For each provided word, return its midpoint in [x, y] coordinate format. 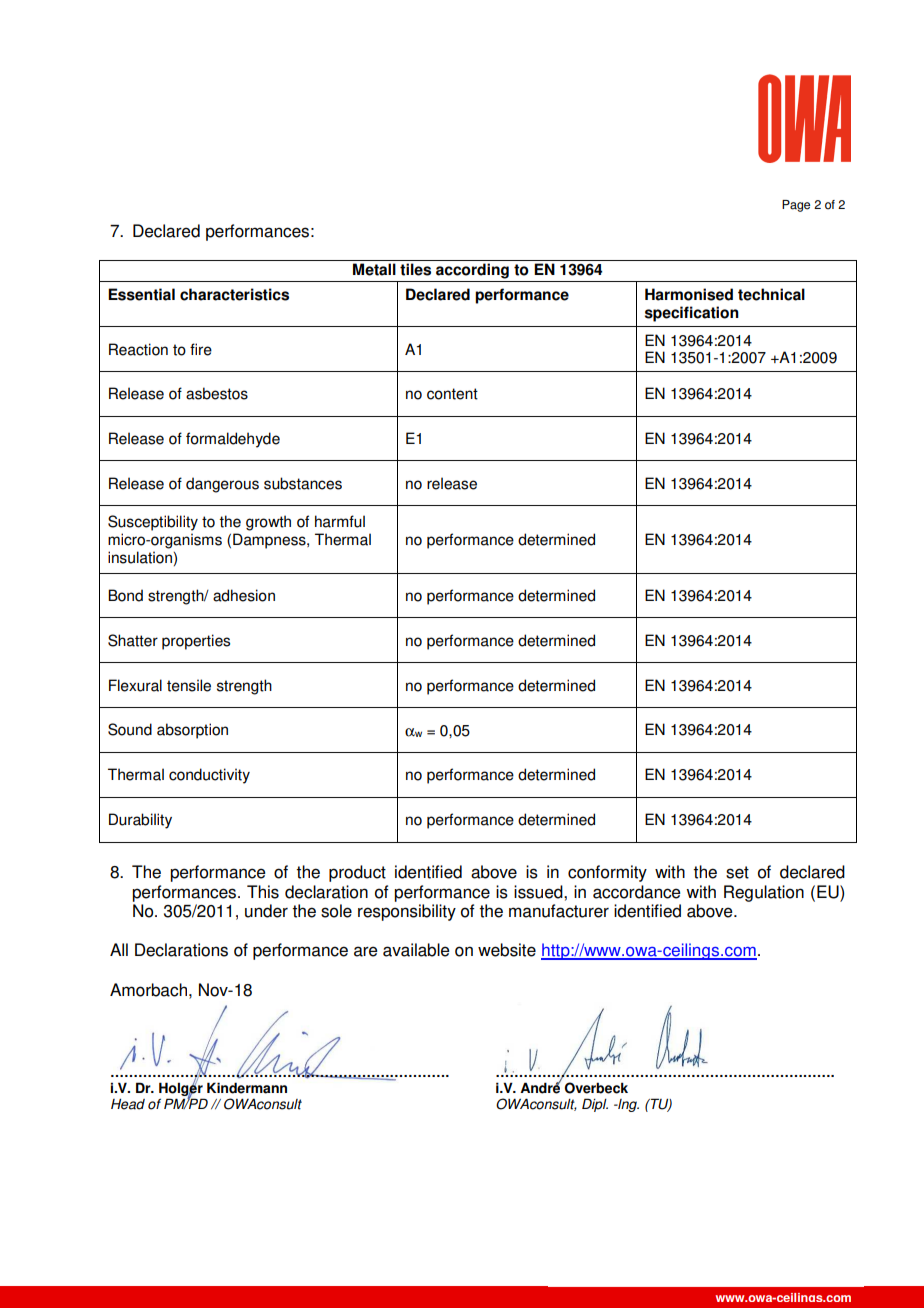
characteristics [234, 294]
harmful [340, 521]
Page [796, 206]
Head [128, 1104]
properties [196, 642]
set [737, 872]
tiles [415, 269]
